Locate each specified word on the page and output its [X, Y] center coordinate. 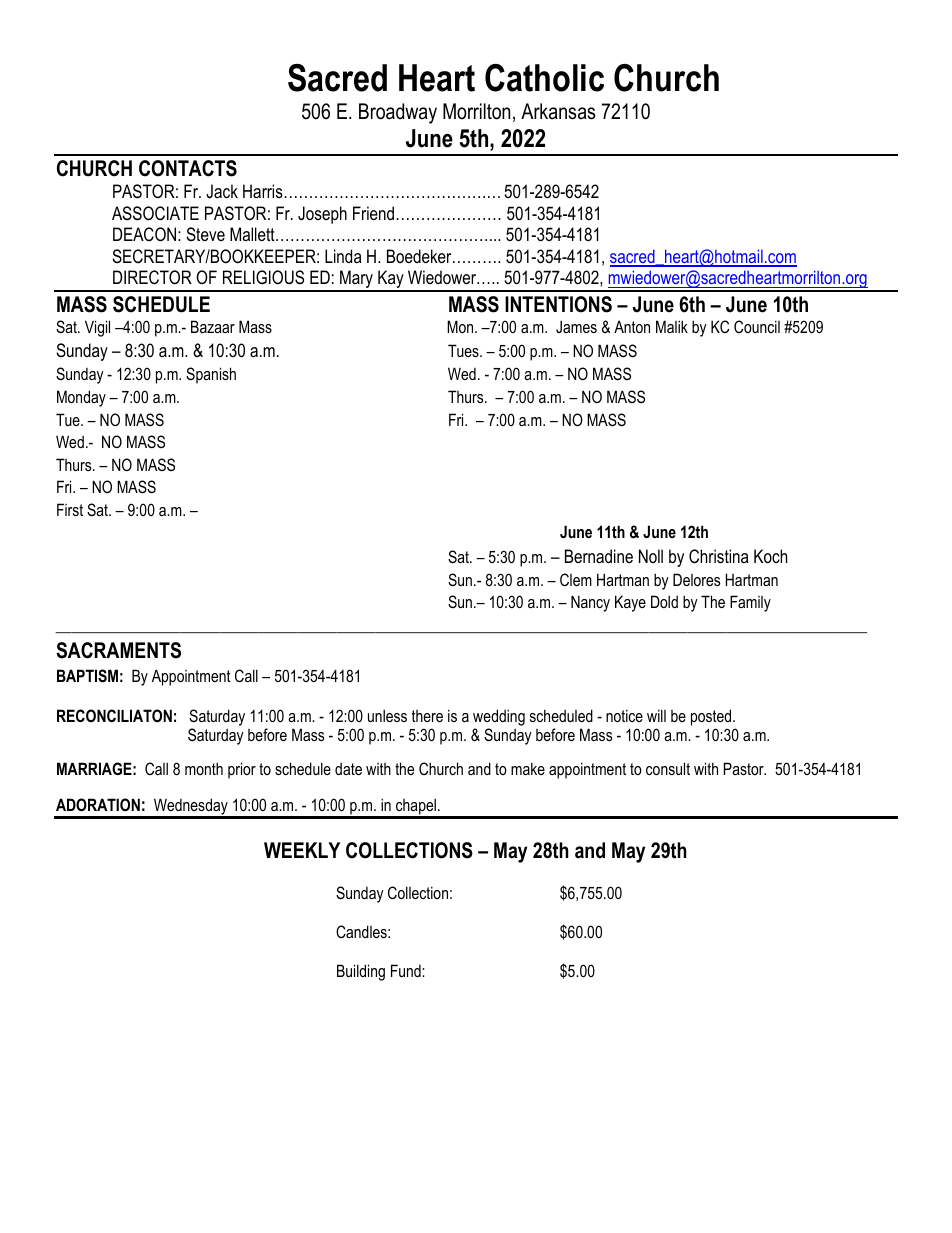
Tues [464, 350]
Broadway [398, 113]
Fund [407, 970]
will [656, 715]
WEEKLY [302, 850]
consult [668, 768]
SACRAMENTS [118, 650]
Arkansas [558, 111]
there [427, 716]
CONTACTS [188, 168]
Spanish [211, 375]
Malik [672, 326]
